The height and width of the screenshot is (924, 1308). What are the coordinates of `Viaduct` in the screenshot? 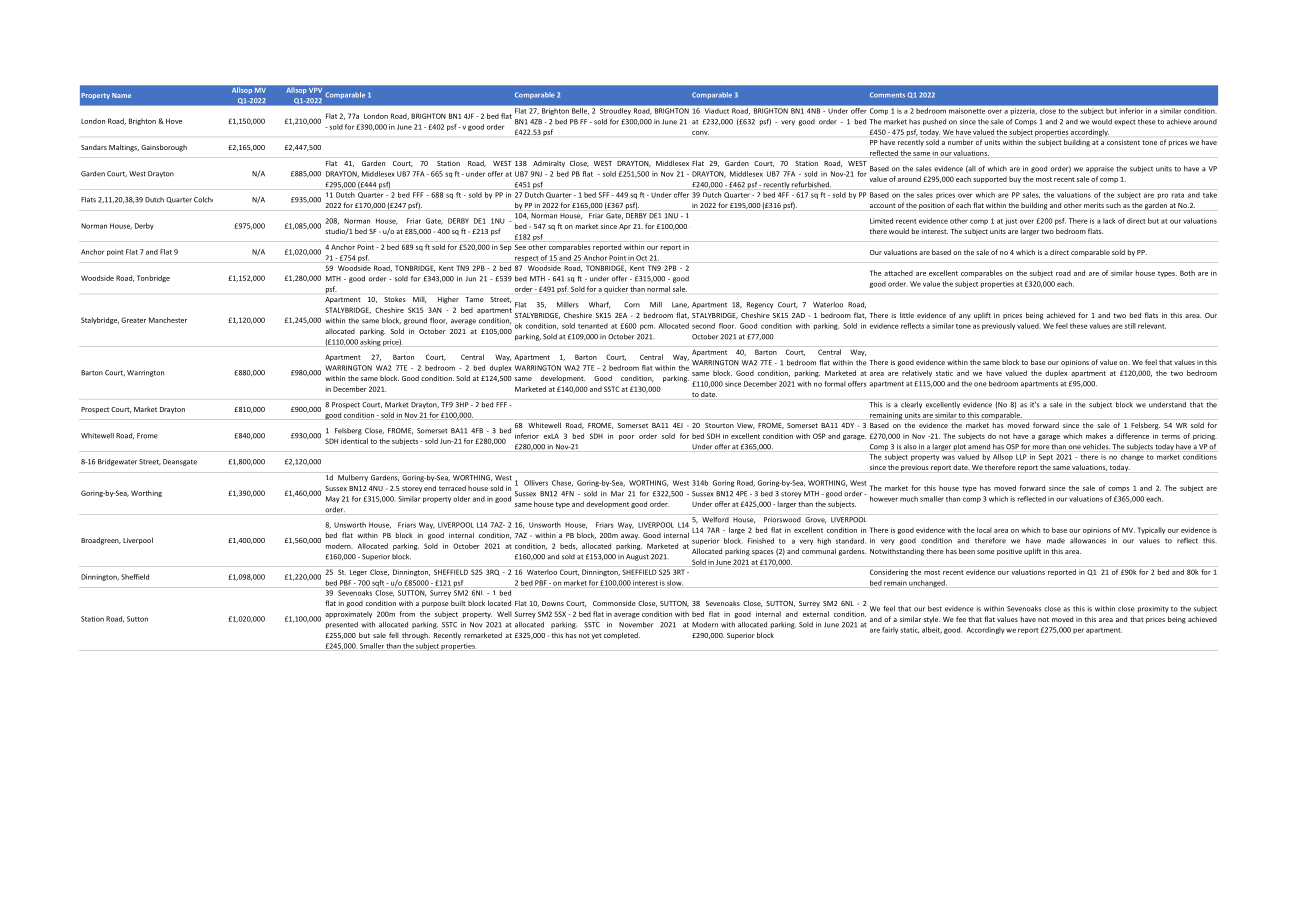 It's located at (717, 111).
